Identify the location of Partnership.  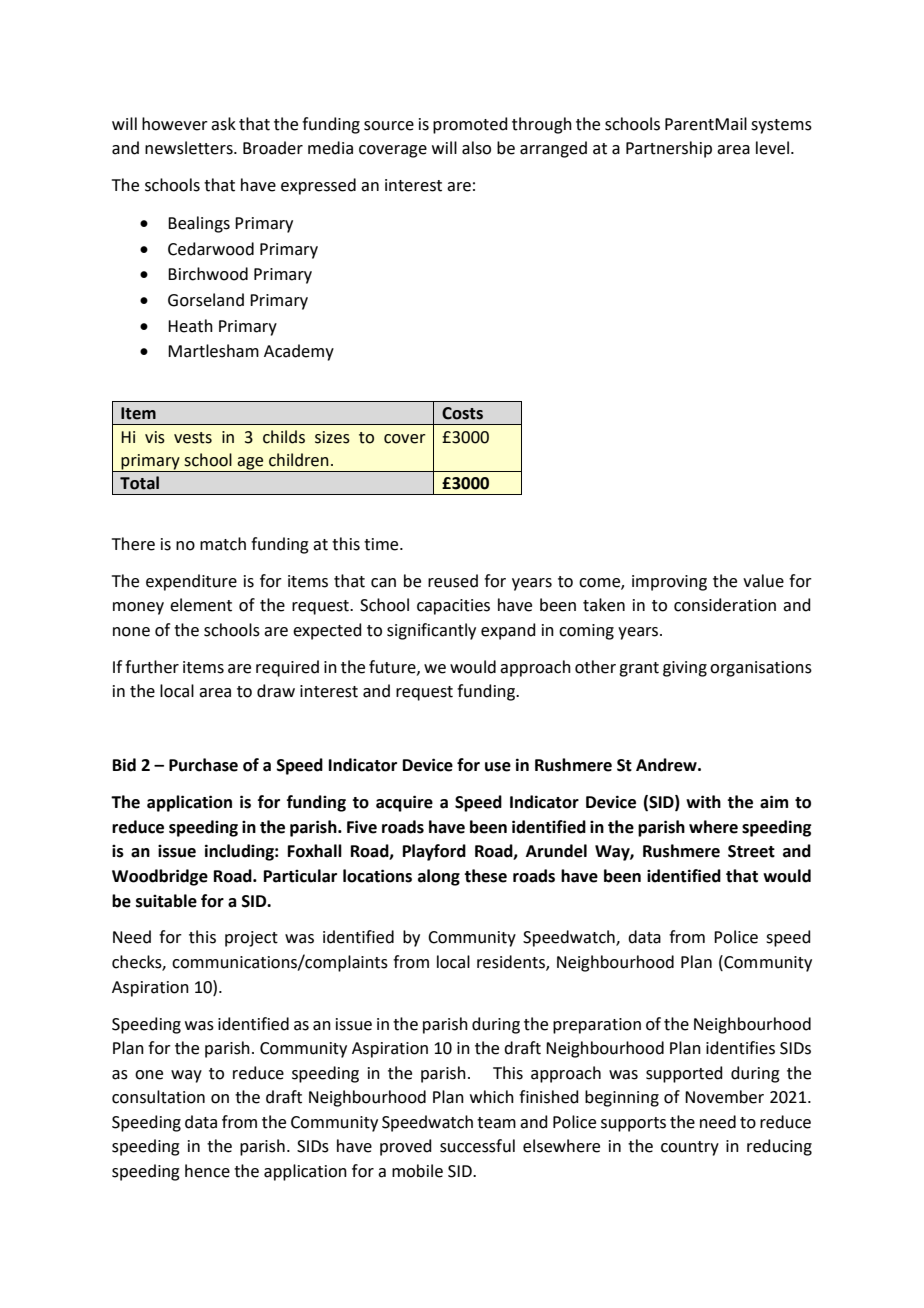
(669, 149).
